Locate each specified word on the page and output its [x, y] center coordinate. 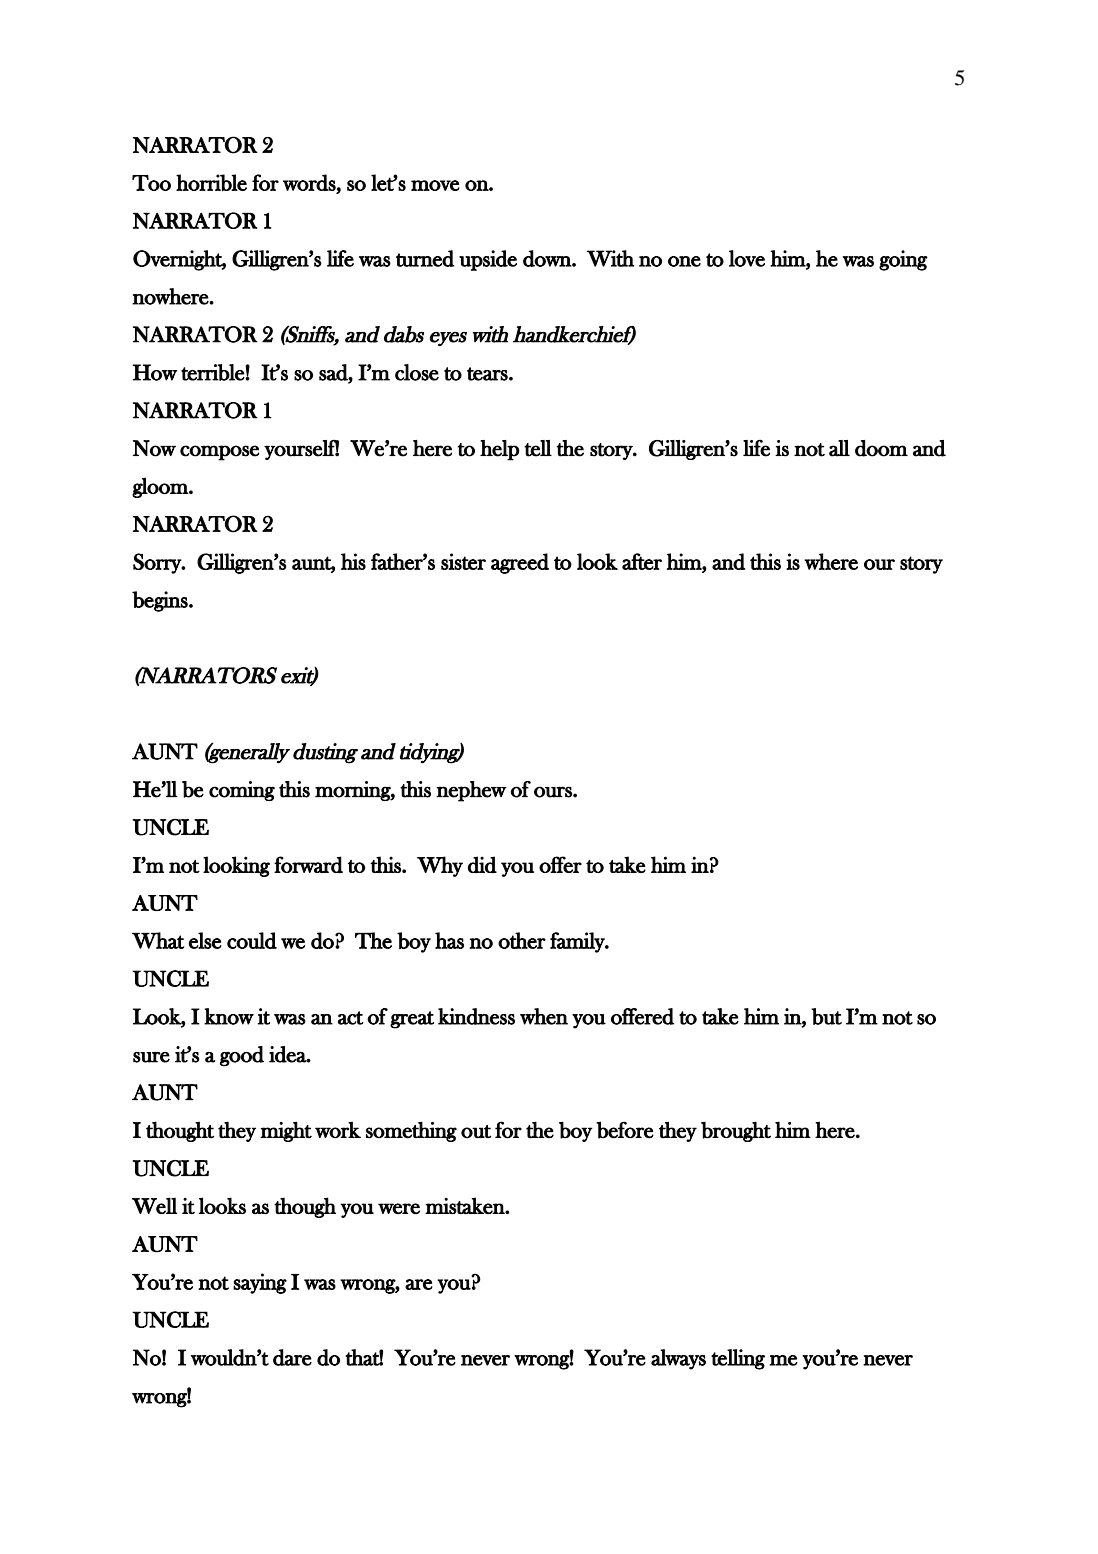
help [499, 450]
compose [219, 453]
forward [308, 864]
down [548, 258]
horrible [211, 183]
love [747, 258]
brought [736, 1132]
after [642, 561]
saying [260, 1283]
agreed [520, 563]
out [476, 1131]
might [286, 1131]
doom [881, 448]
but [826, 1016]
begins [161, 601]
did [482, 864]
